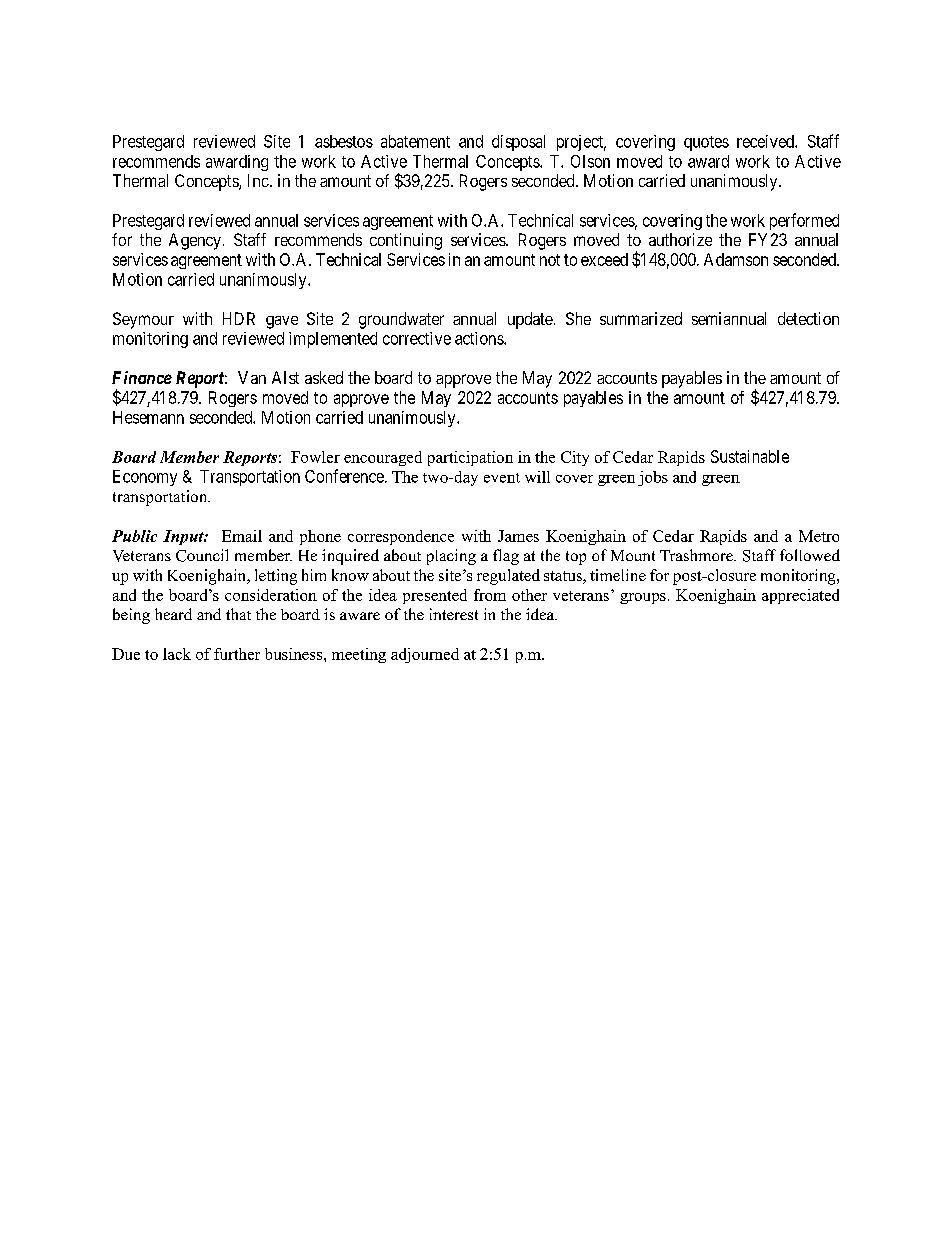 The height and width of the image is (1233, 952). Describe the element at coordinates (518, 143) in the image. I see `disposal` at that location.
